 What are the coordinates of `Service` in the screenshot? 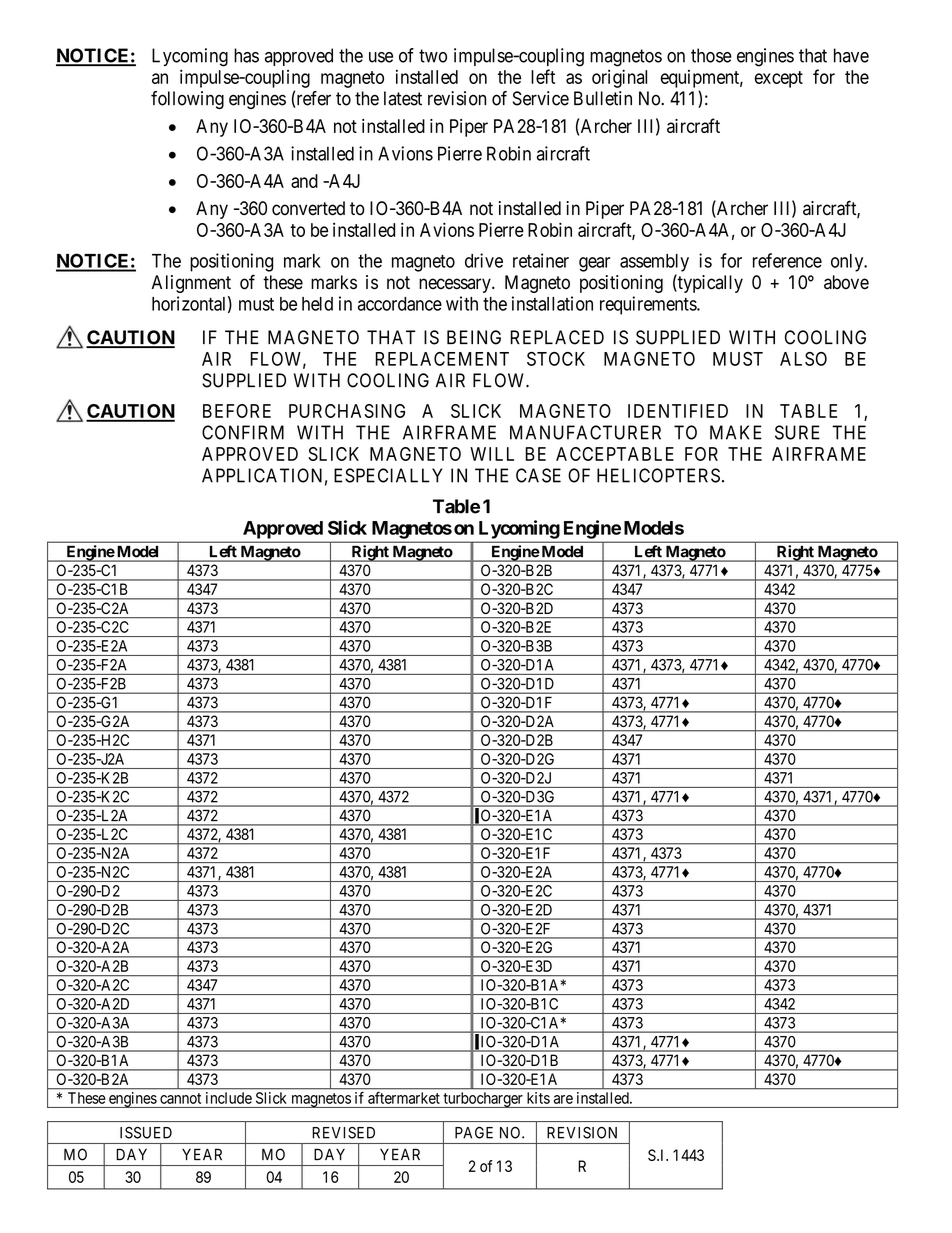 It's located at (541, 98).
